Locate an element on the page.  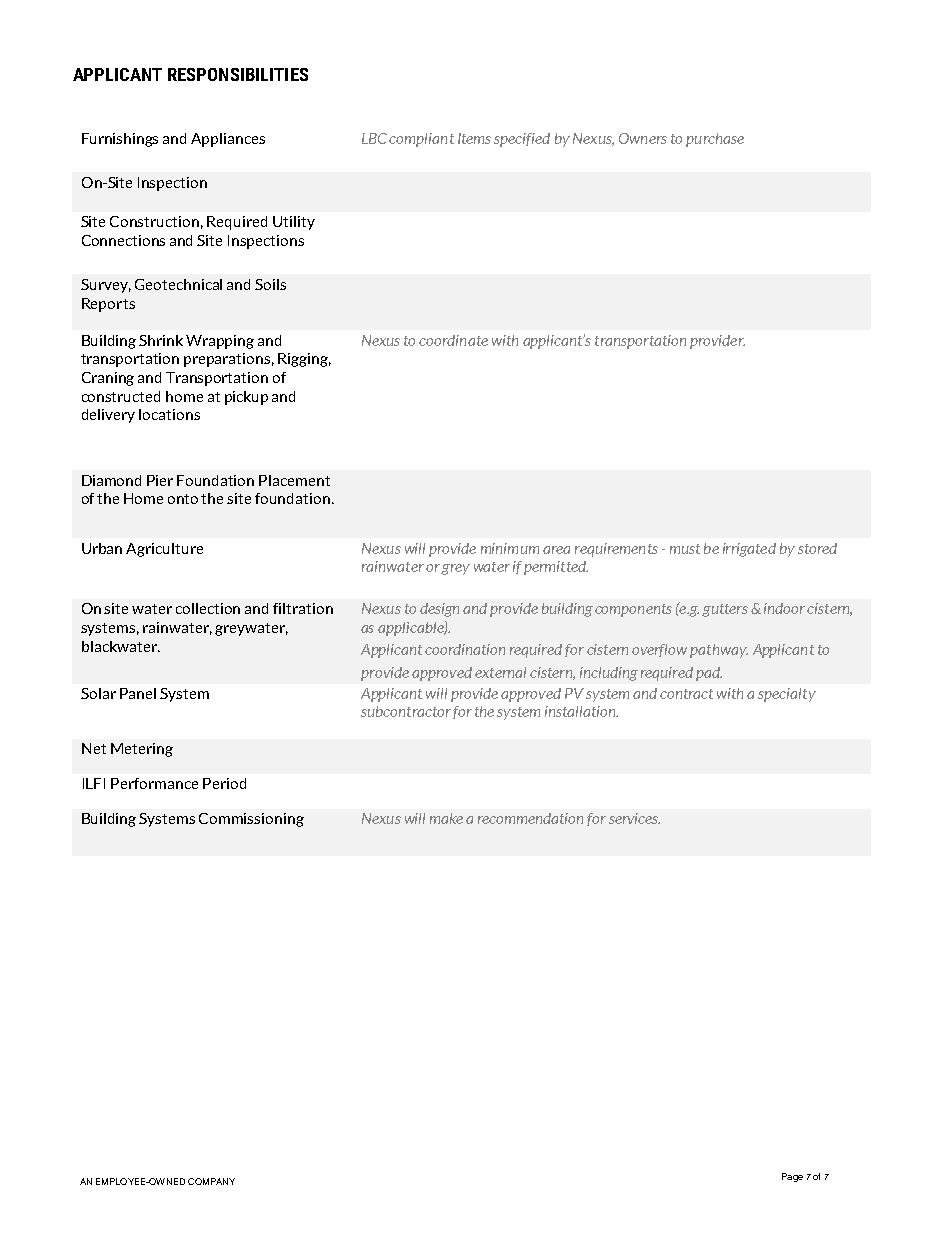
COMPANY is located at coordinates (211, 1181).
